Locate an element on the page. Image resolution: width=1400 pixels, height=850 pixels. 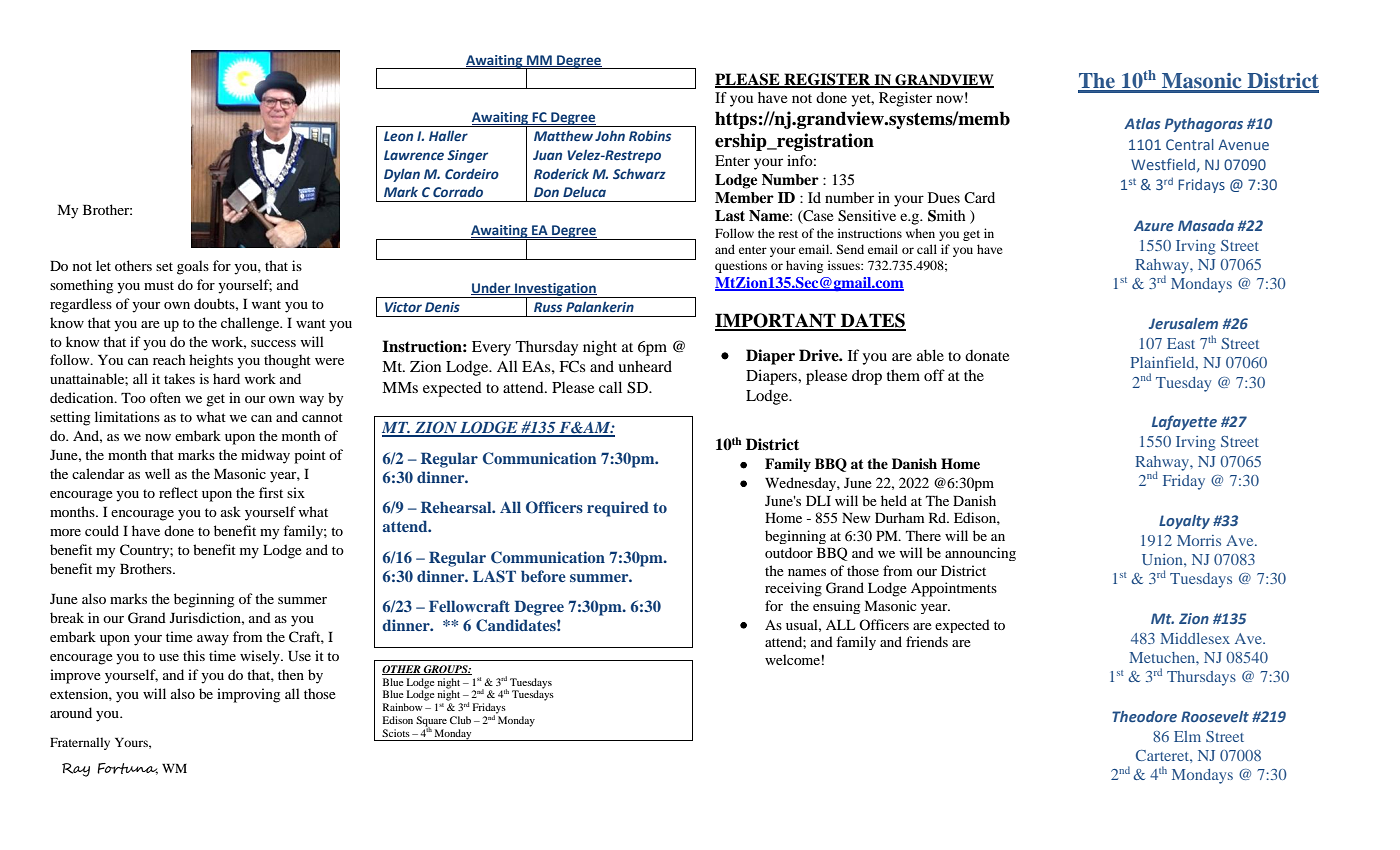
Leon is located at coordinates (398, 136).
